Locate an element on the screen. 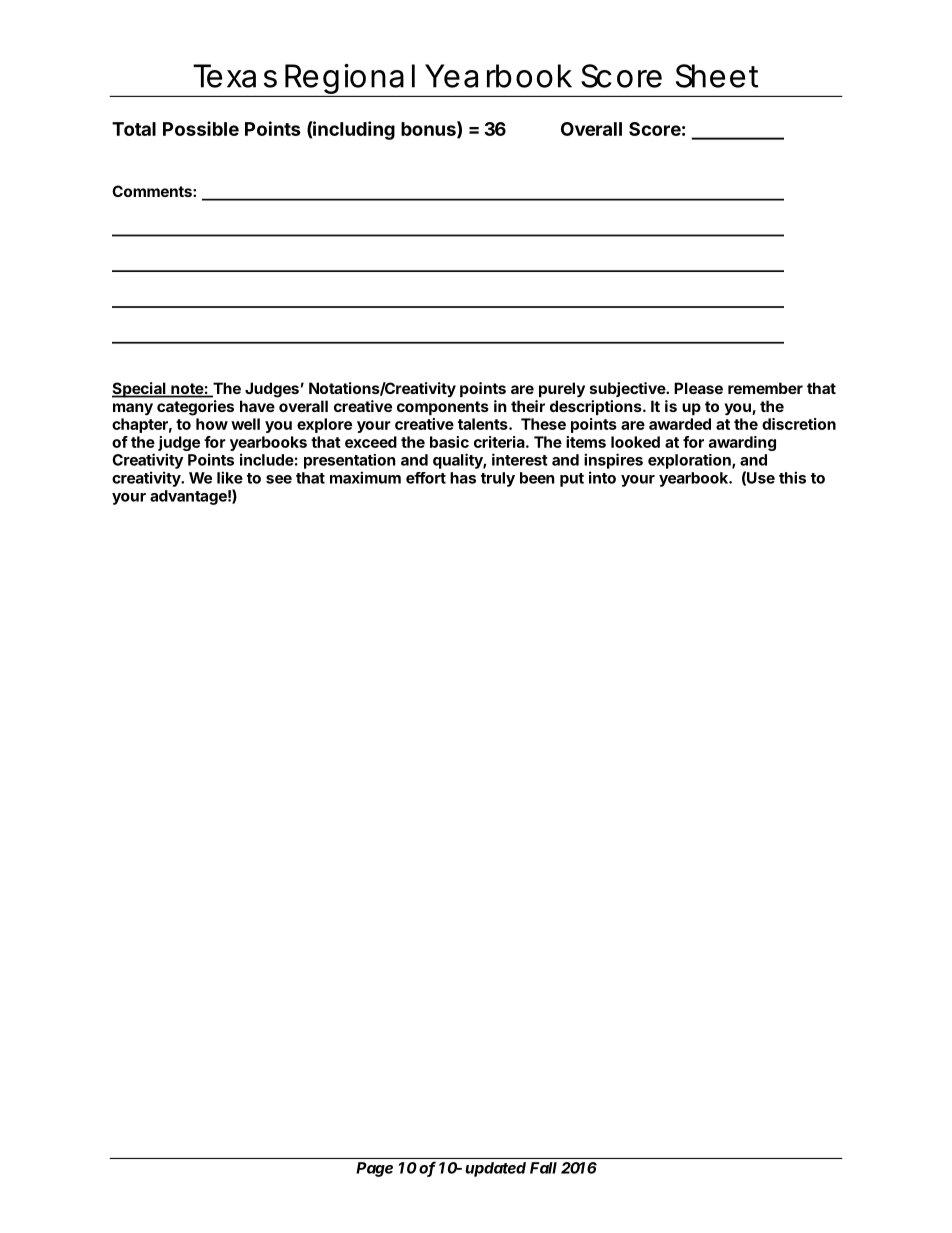 Image resolution: width=952 pixels, height=1233 pixels. Fall is located at coordinates (543, 1168).
